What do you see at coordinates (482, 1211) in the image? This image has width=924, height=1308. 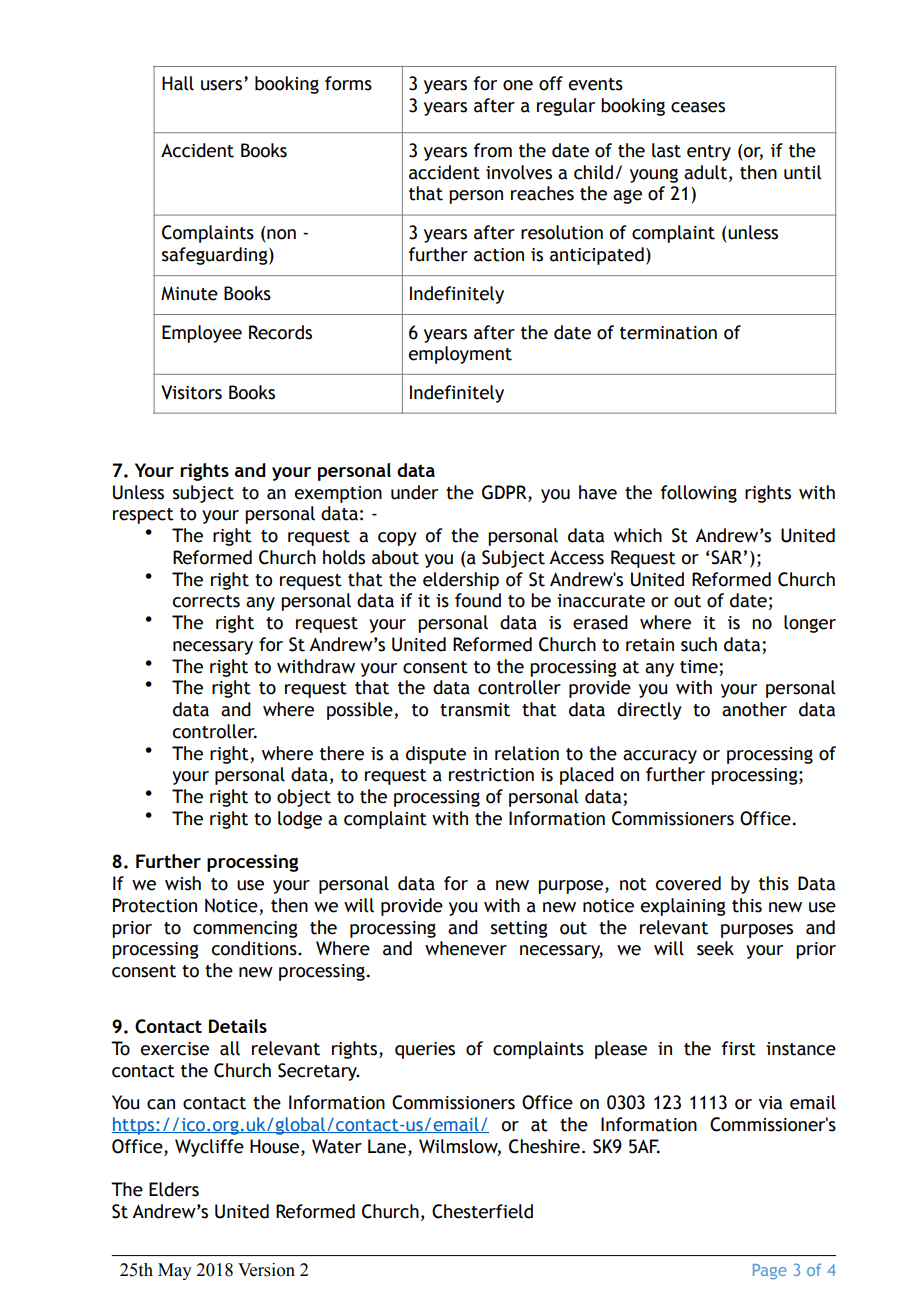 I see `Chesterfield` at bounding box center [482, 1211].
